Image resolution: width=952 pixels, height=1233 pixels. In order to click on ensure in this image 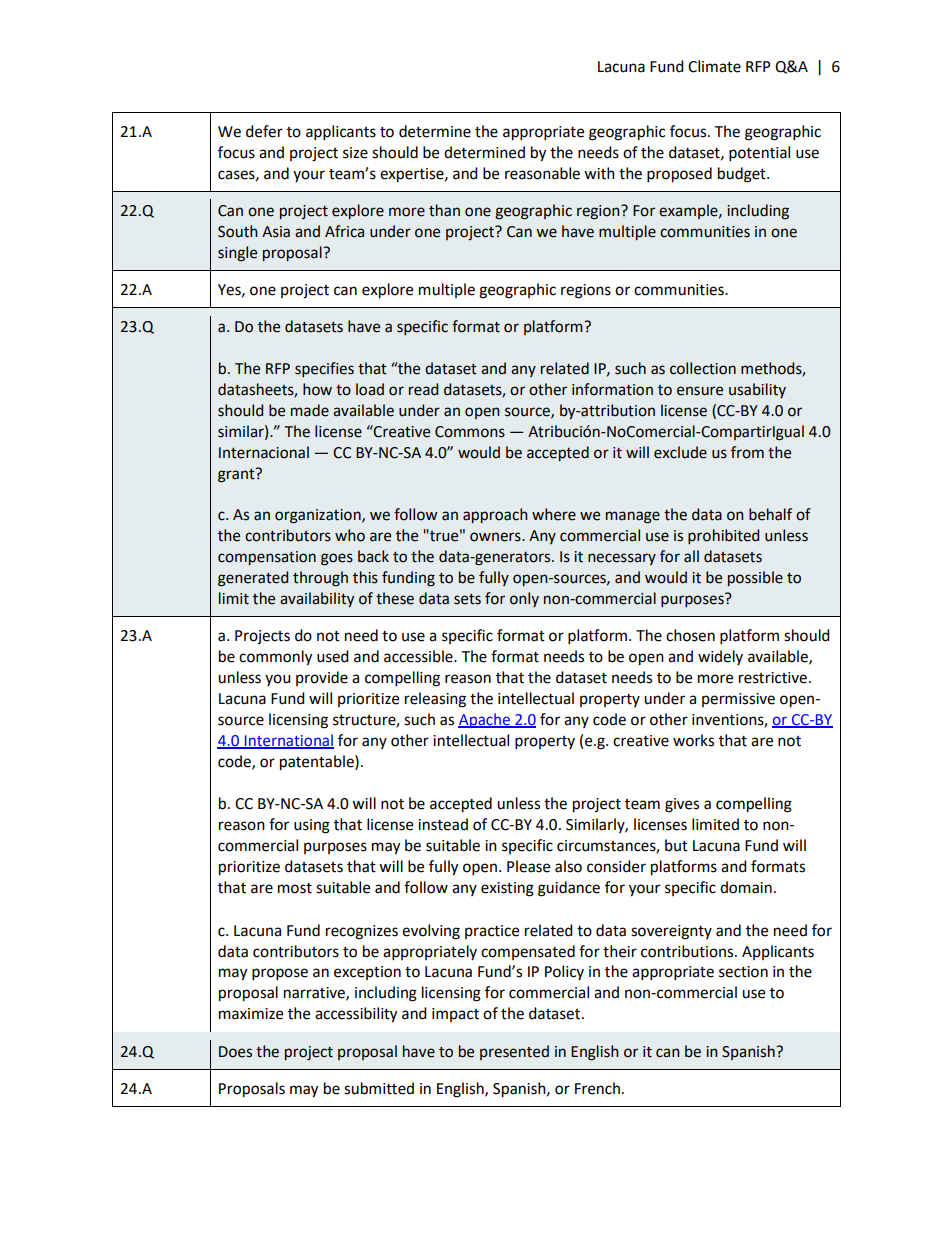, I will do `click(700, 391)`.
